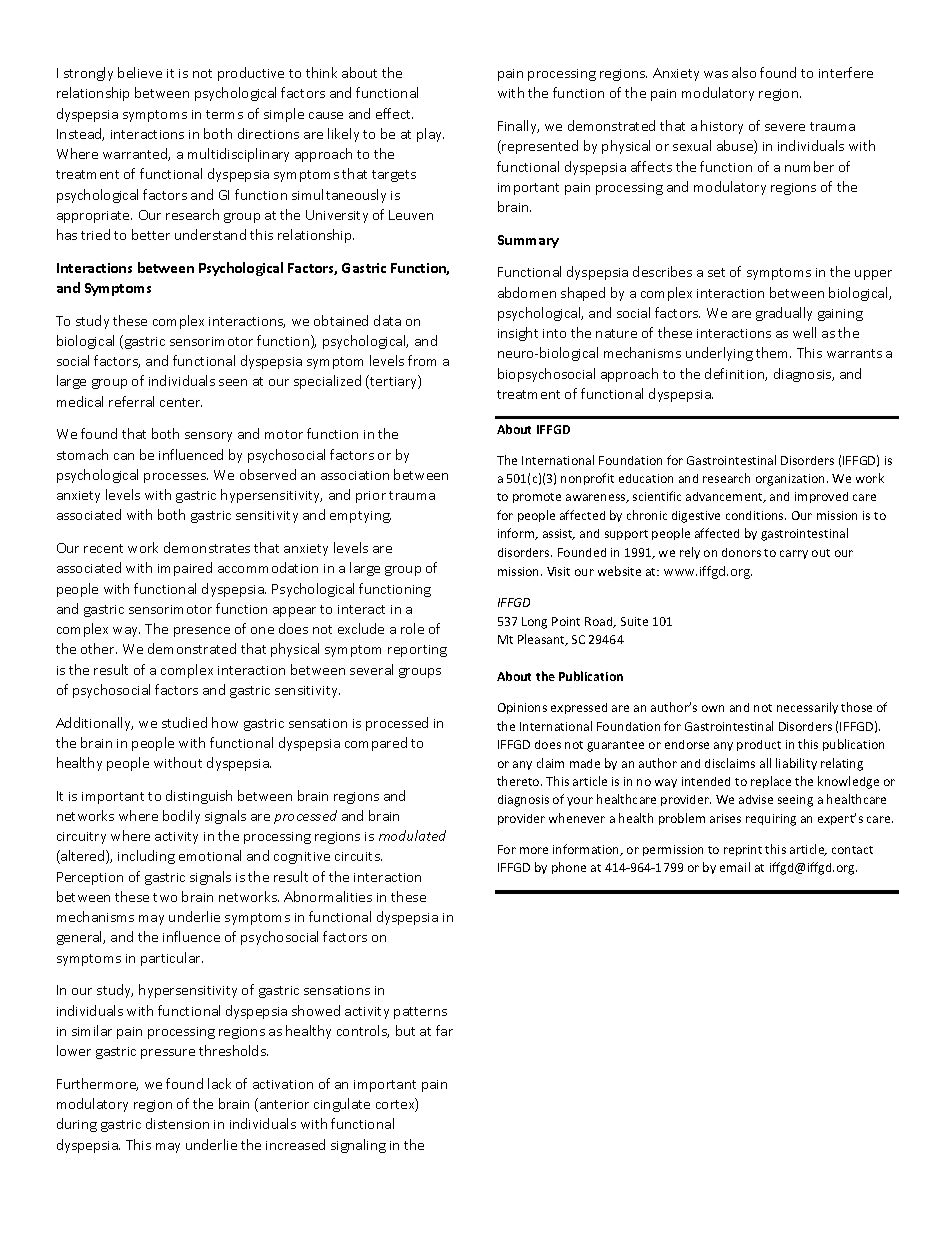 This screenshot has width=952, height=1233. I want to click on Finally, so click(518, 127).
